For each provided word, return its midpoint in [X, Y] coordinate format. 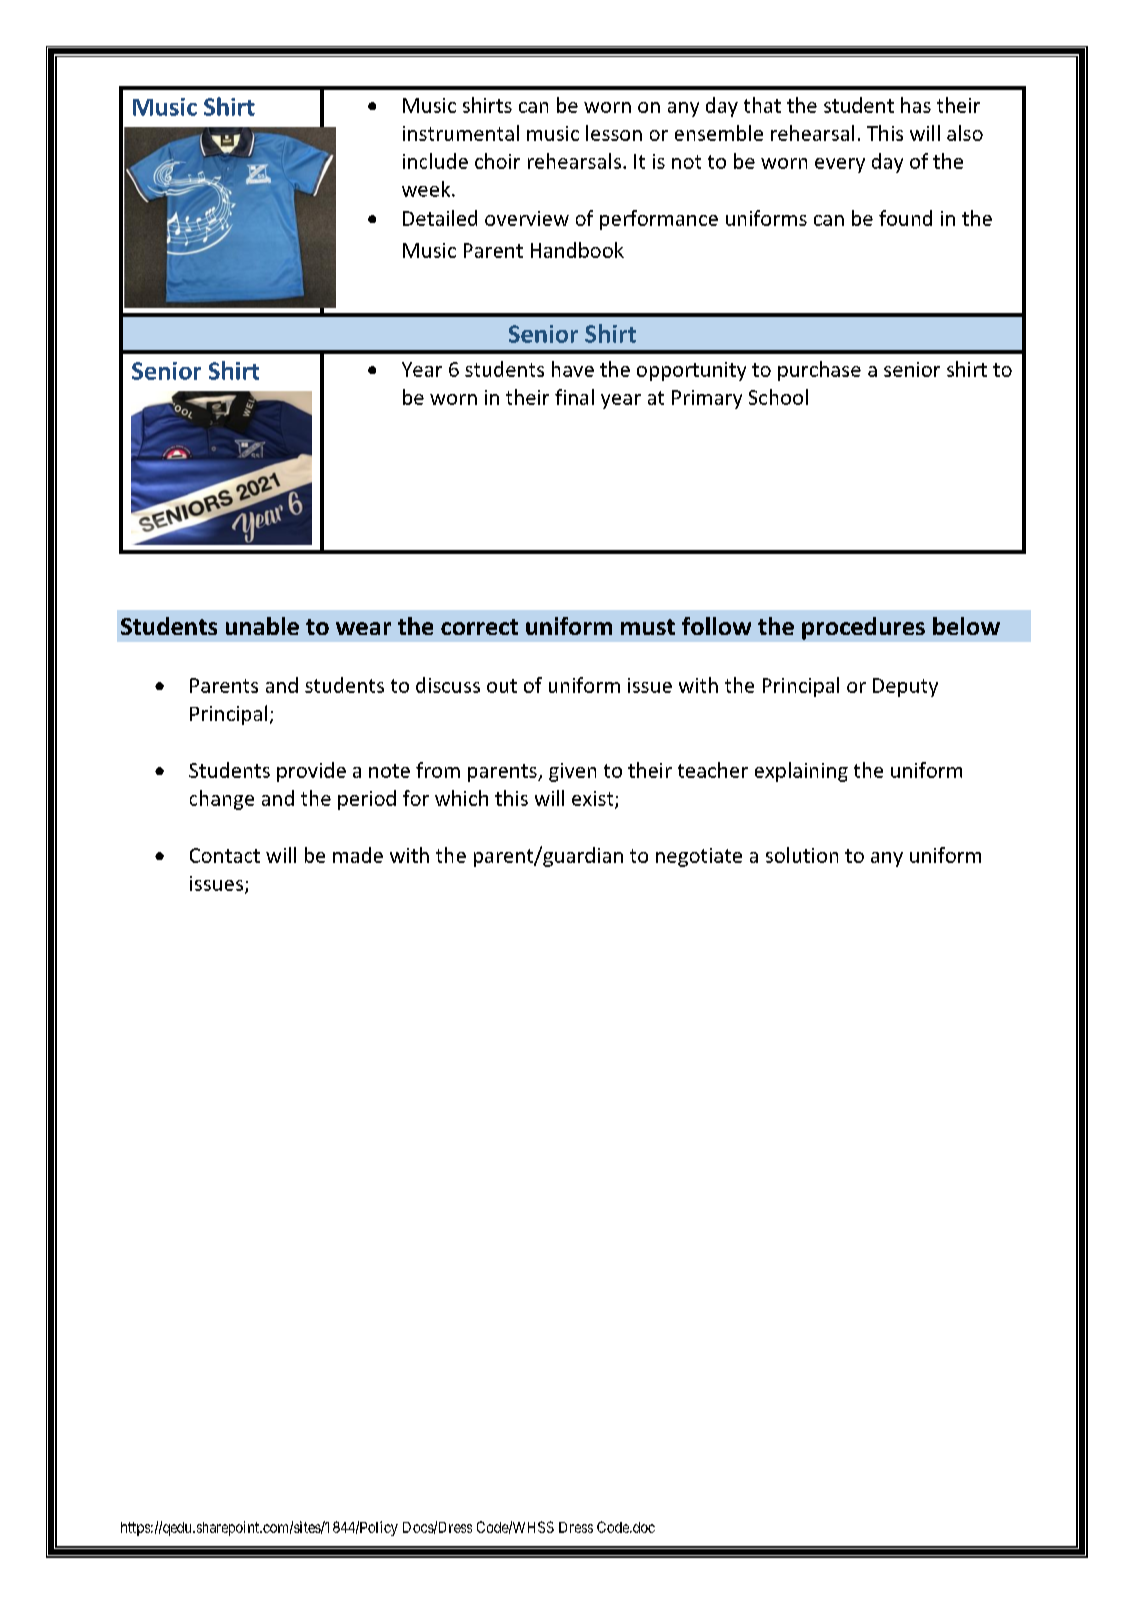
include [435, 161]
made [358, 855]
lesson [614, 133]
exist [594, 799]
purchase [819, 371]
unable [262, 626]
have [573, 369]
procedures [863, 628]
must [648, 627]
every [840, 165]
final [574, 397]
